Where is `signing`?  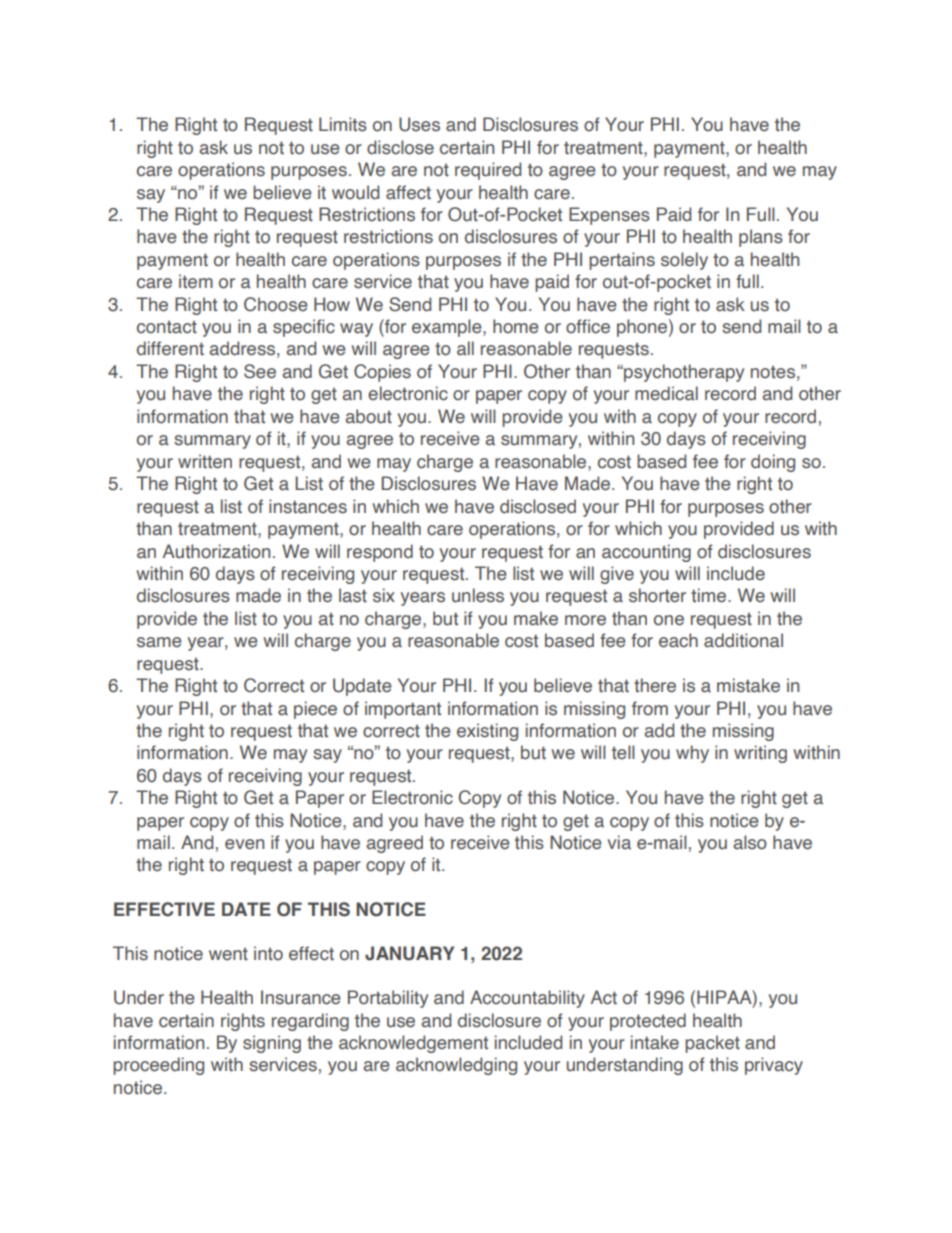
signing is located at coordinates (272, 1044).
